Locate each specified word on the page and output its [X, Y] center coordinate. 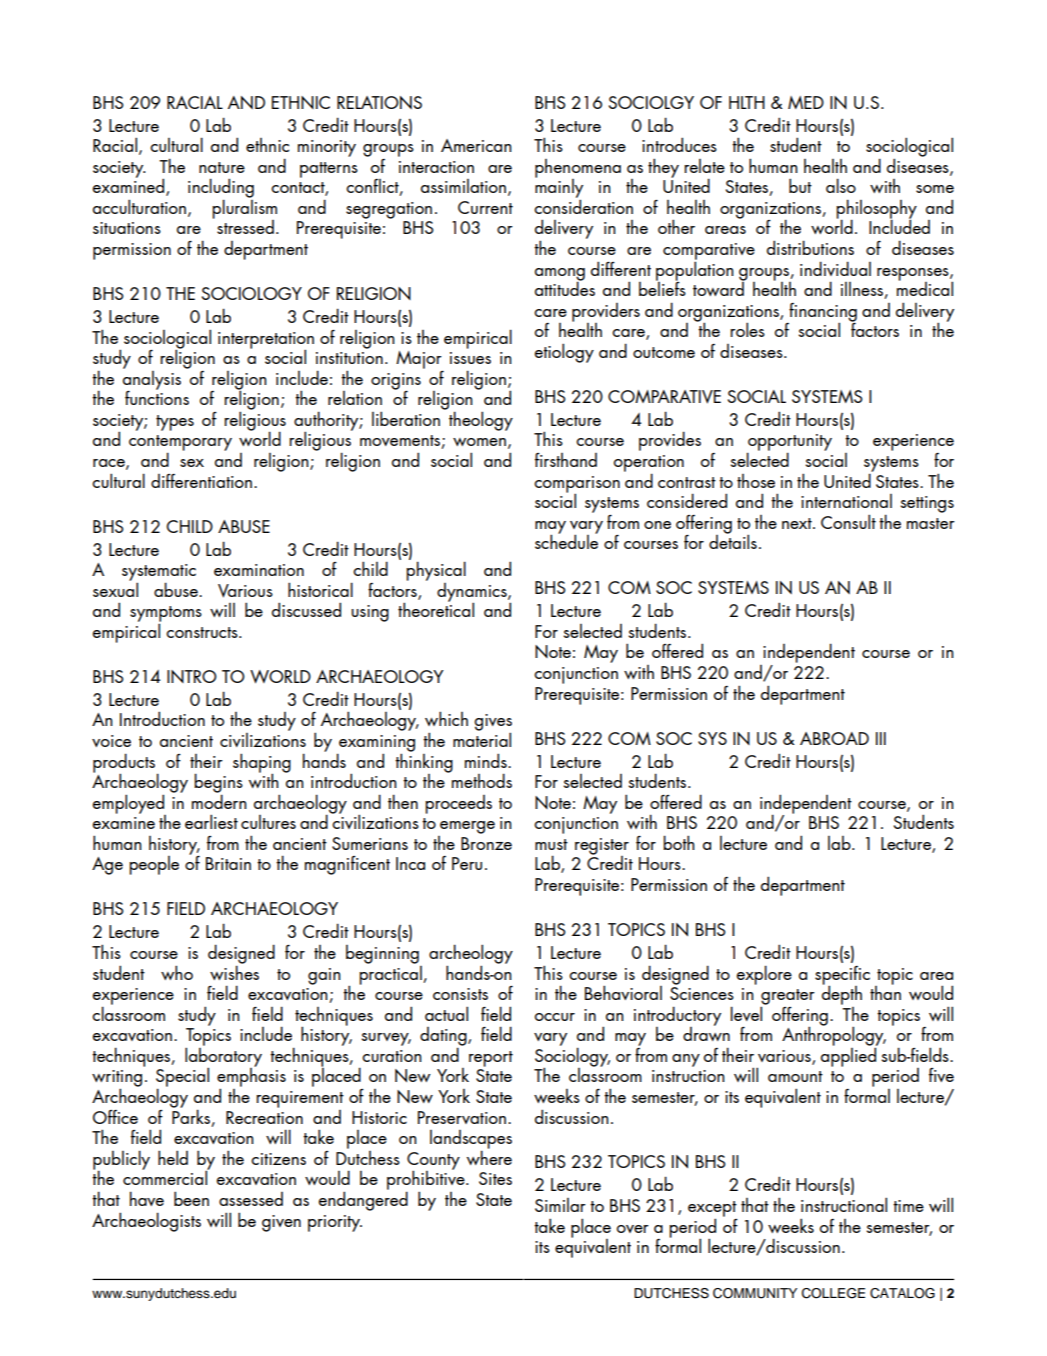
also [841, 185]
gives [493, 723]
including [221, 189]
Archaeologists [146, 1222]
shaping [262, 764]
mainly [559, 188]
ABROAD [834, 738]
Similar [560, 1205]
